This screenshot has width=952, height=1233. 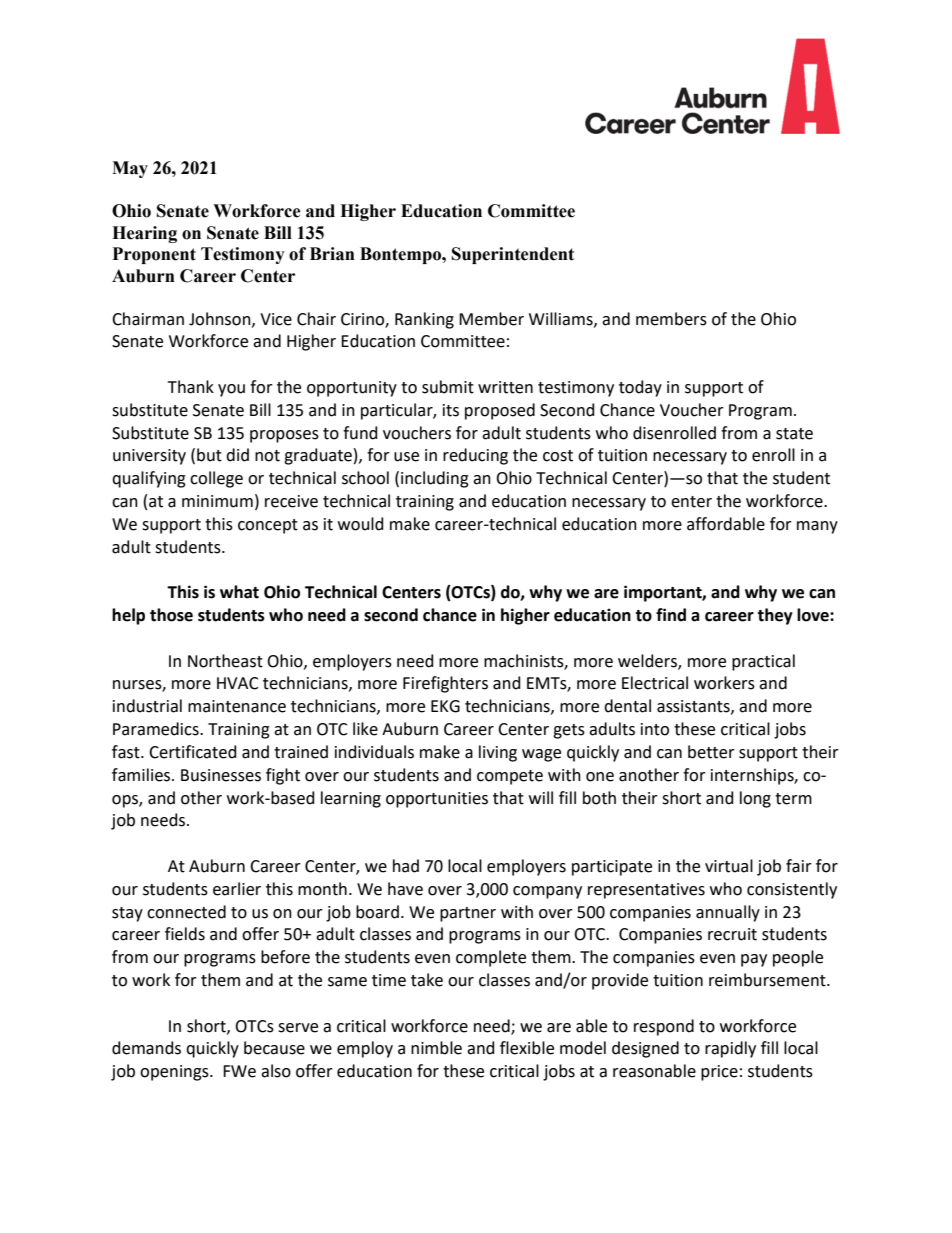 What do you see at coordinates (175, 1073) in the screenshot?
I see `openings` at bounding box center [175, 1073].
